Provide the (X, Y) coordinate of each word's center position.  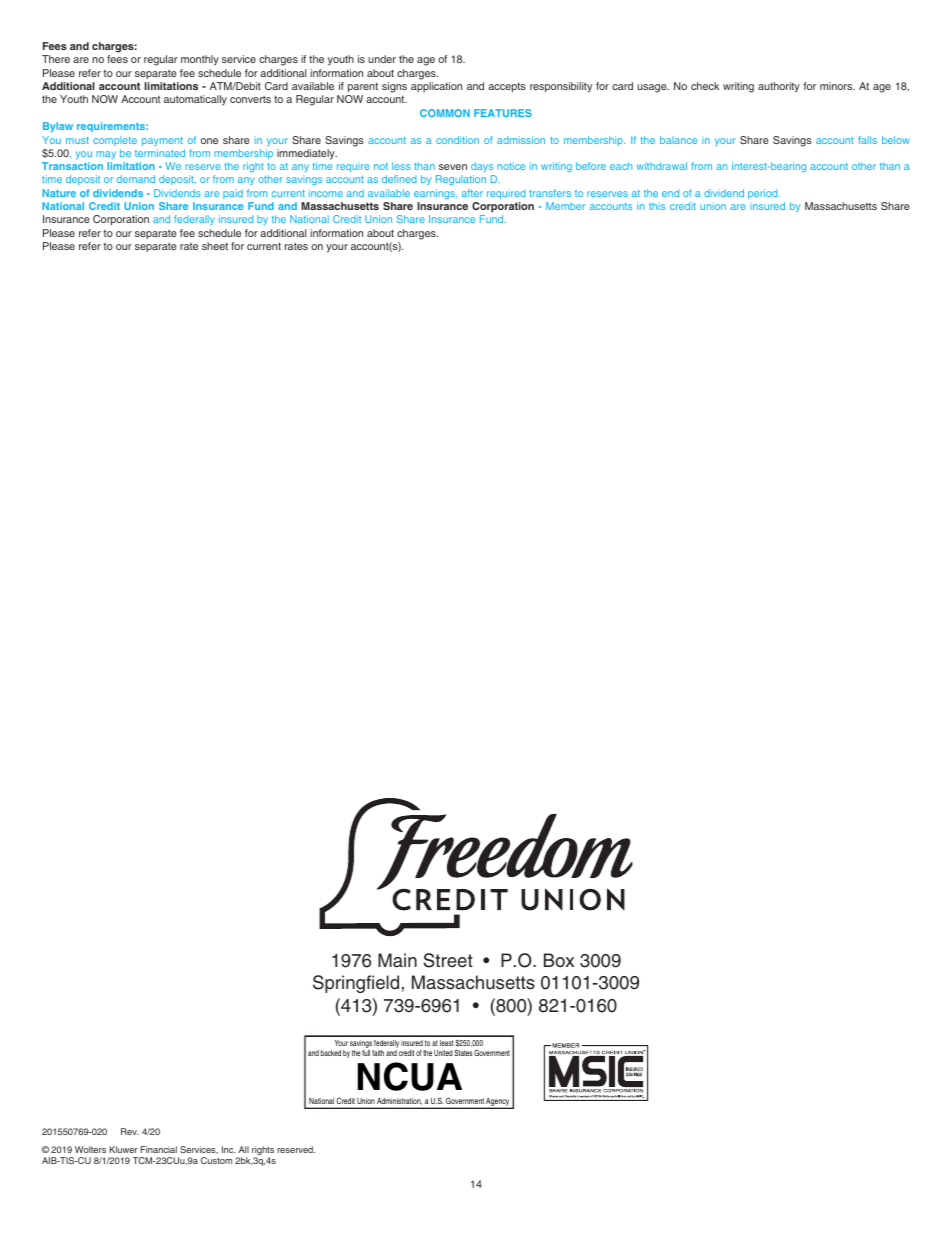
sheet (215, 246)
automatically (195, 100)
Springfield (356, 984)
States (463, 1052)
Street (448, 960)
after (472, 193)
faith (378, 1053)
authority (779, 87)
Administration (399, 1101)
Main (397, 960)
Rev (130, 1131)
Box (559, 960)
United (443, 1053)
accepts (507, 87)
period (764, 194)
